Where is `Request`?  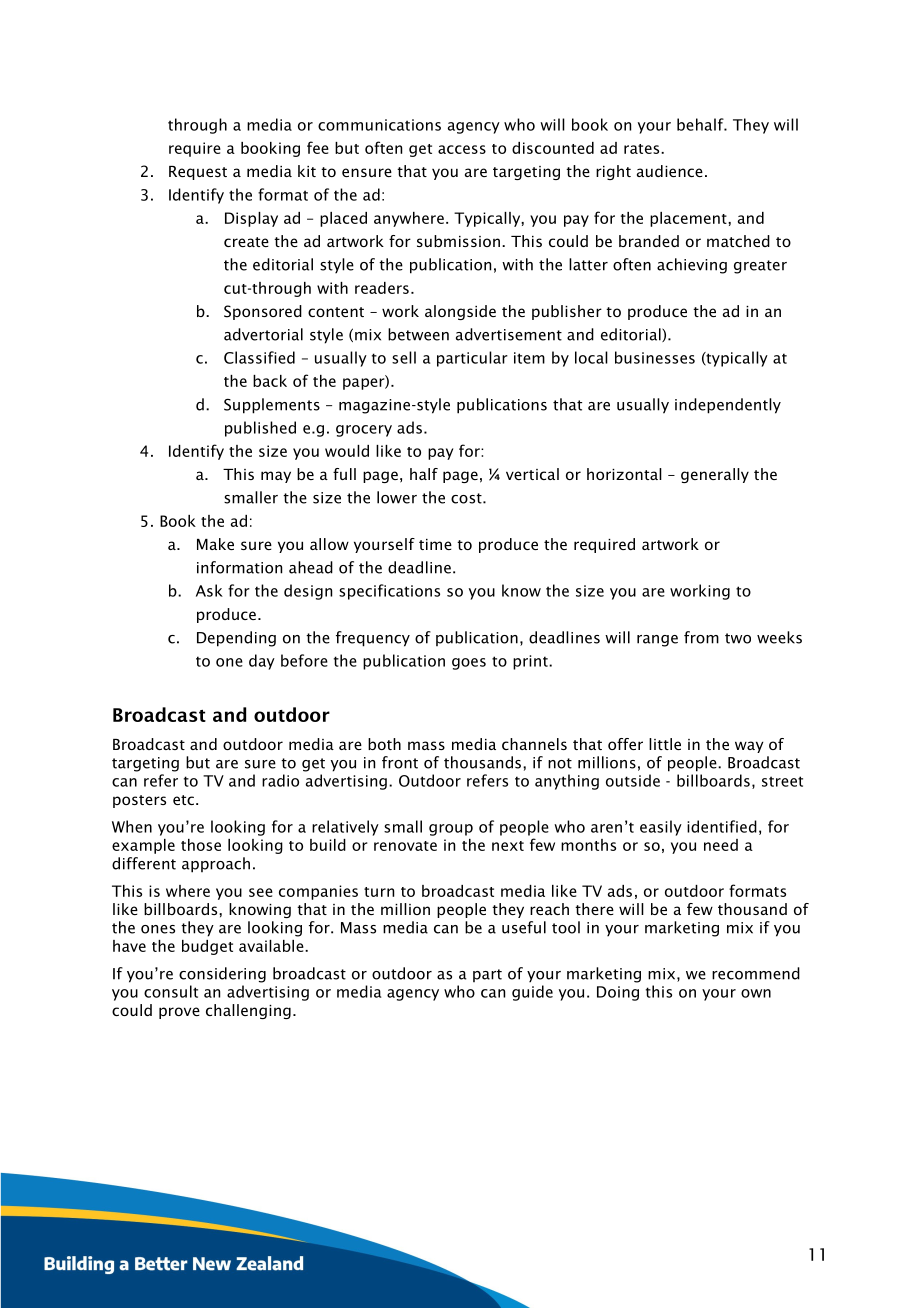 Request is located at coordinates (198, 173).
